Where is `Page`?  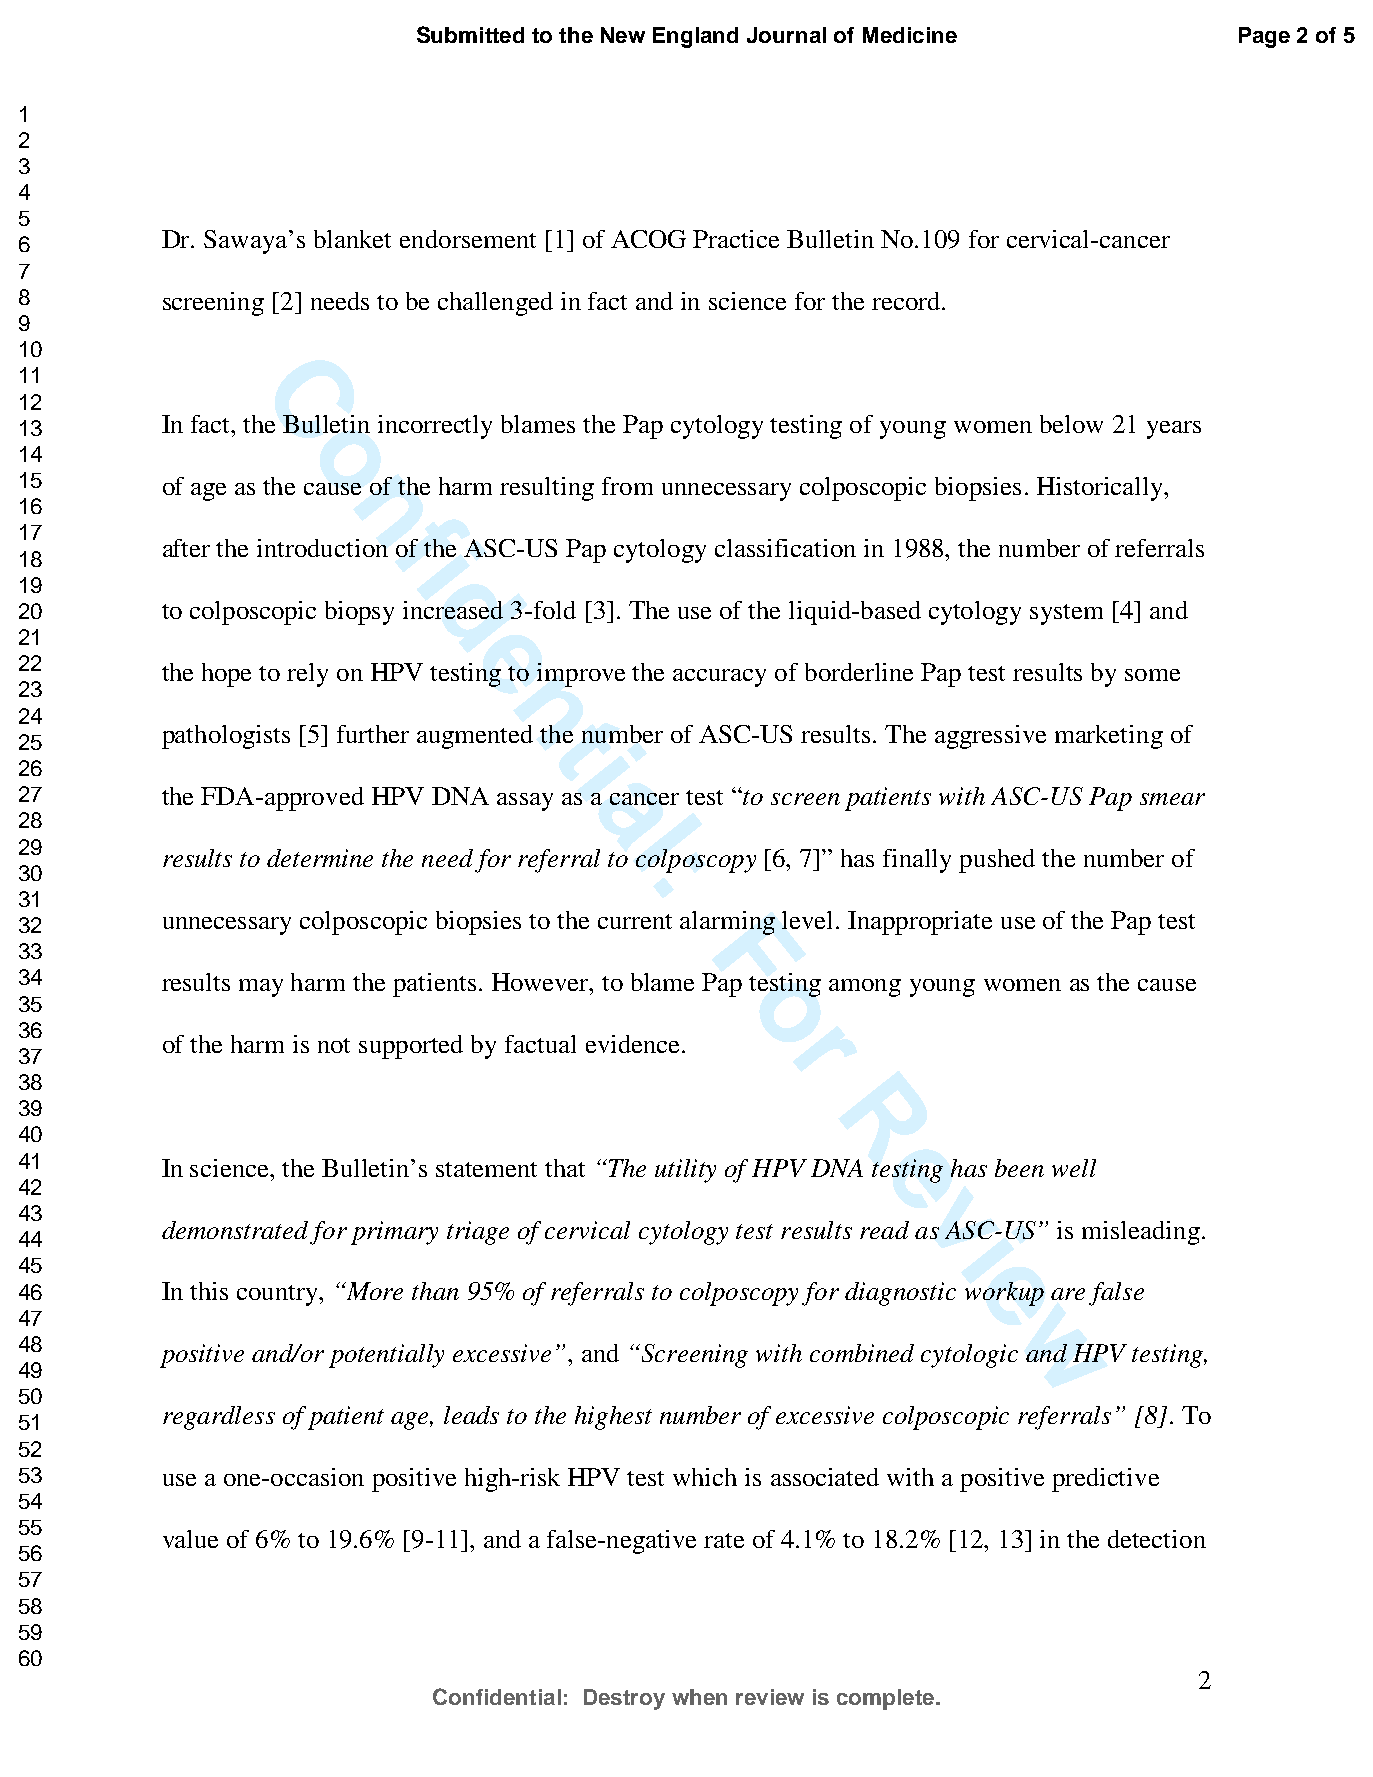 Page is located at coordinates (1264, 37).
